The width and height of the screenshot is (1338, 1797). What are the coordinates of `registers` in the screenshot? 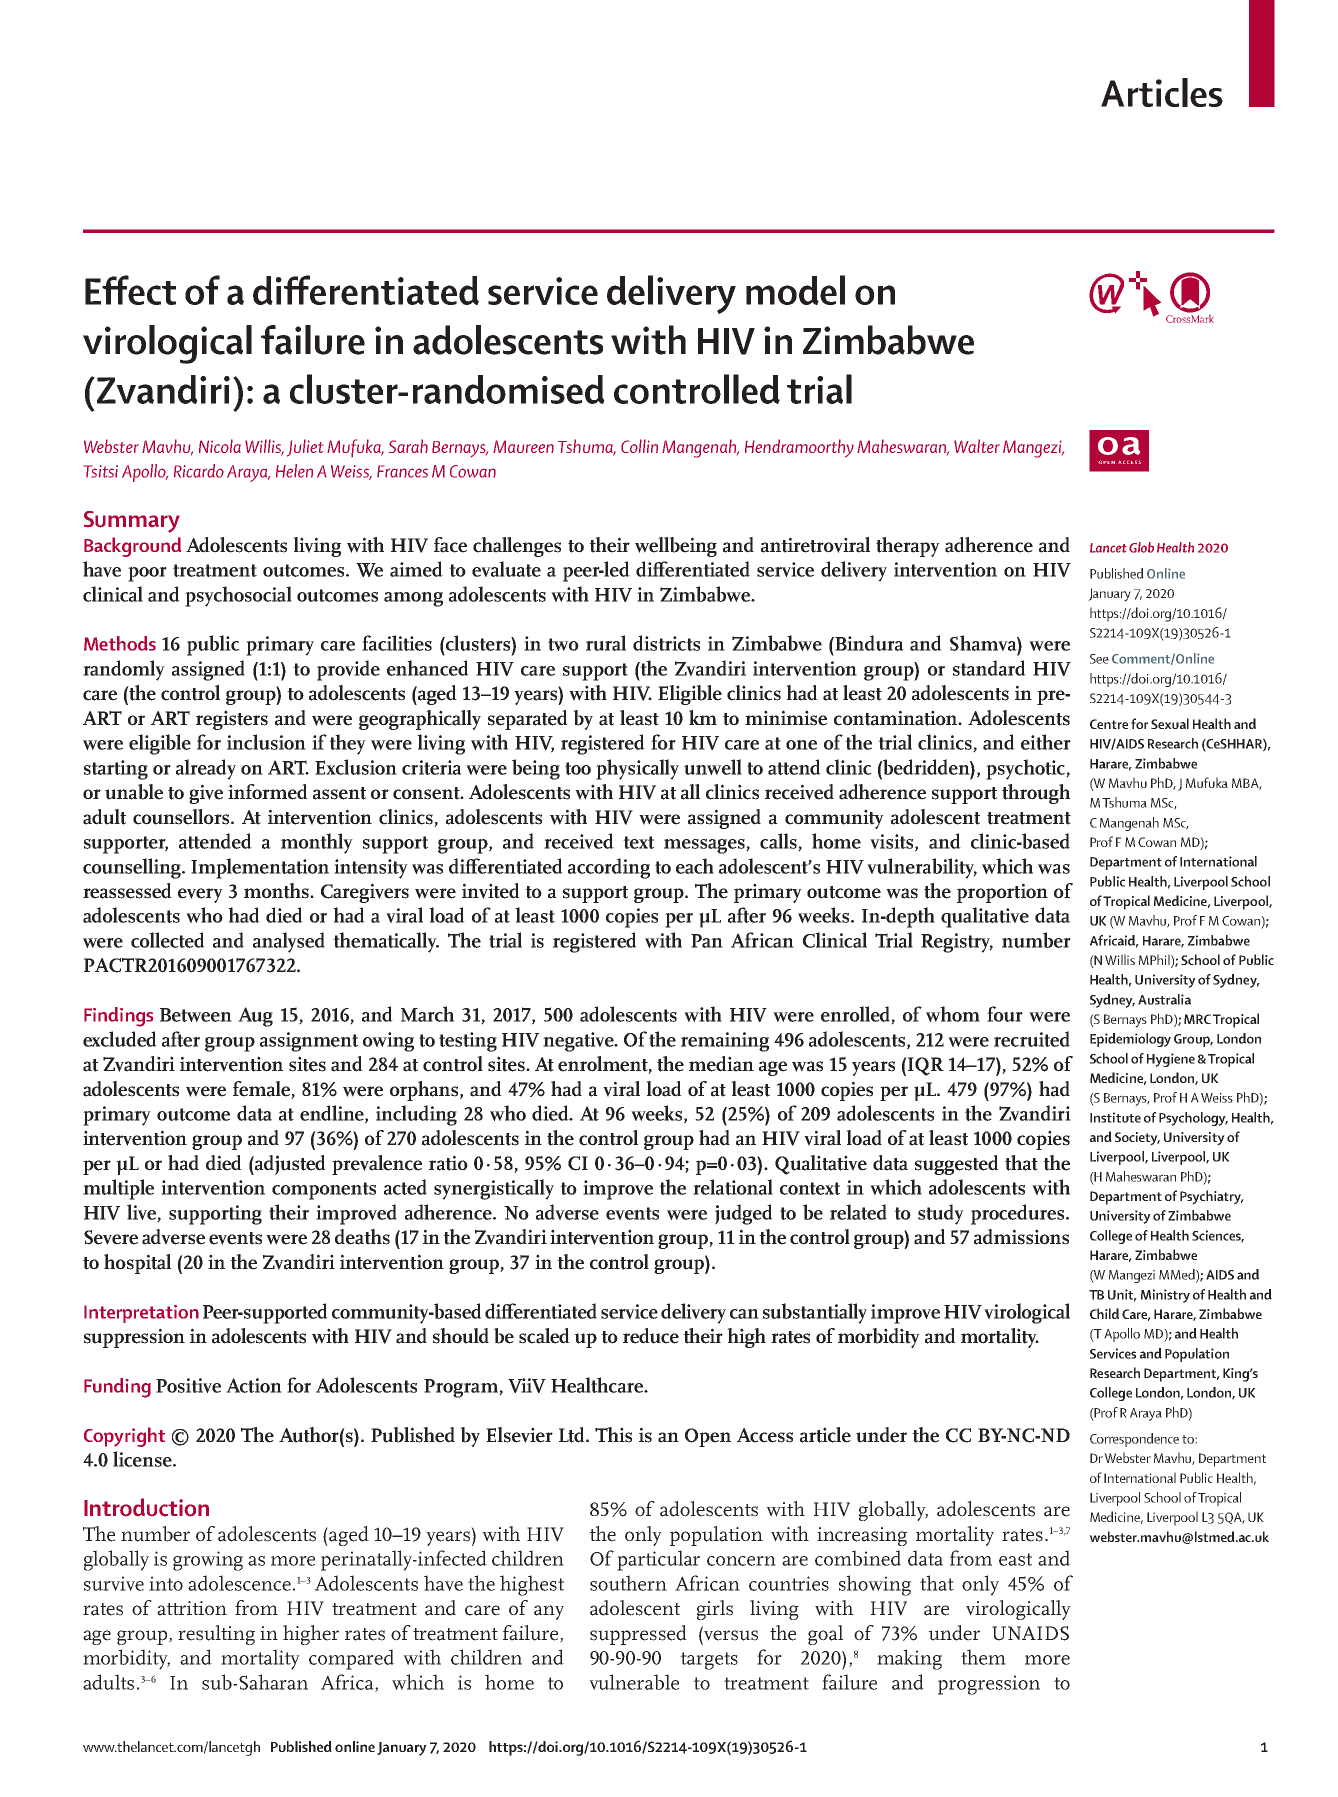 It's located at (232, 720).
